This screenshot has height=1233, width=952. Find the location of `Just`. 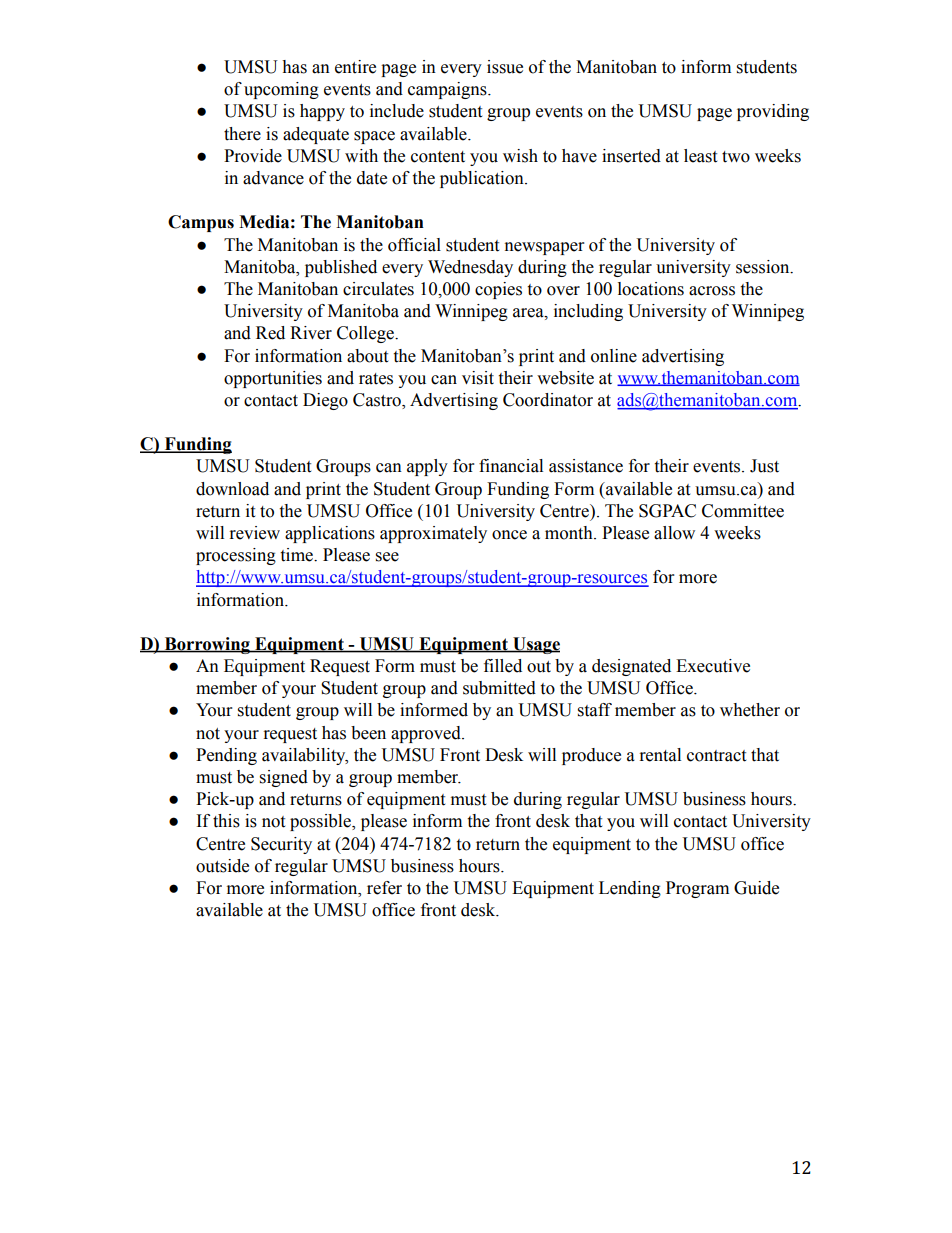

Just is located at coordinates (764, 466).
